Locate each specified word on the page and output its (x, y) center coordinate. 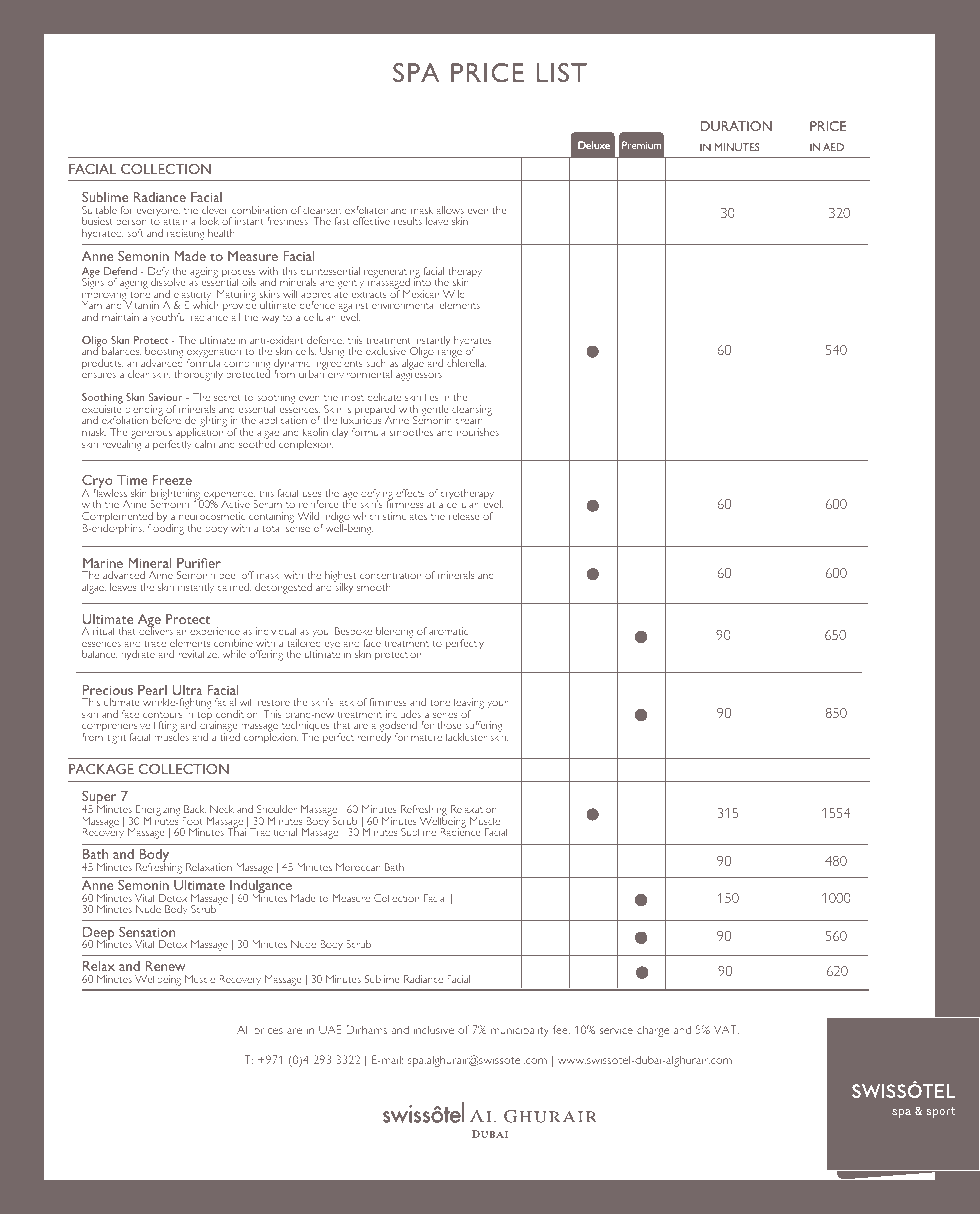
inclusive (434, 1030)
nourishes (478, 432)
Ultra (187, 690)
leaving (469, 705)
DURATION (736, 126)
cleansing (472, 410)
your (497, 704)
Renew (165, 966)
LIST (561, 72)
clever (215, 210)
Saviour (166, 397)
